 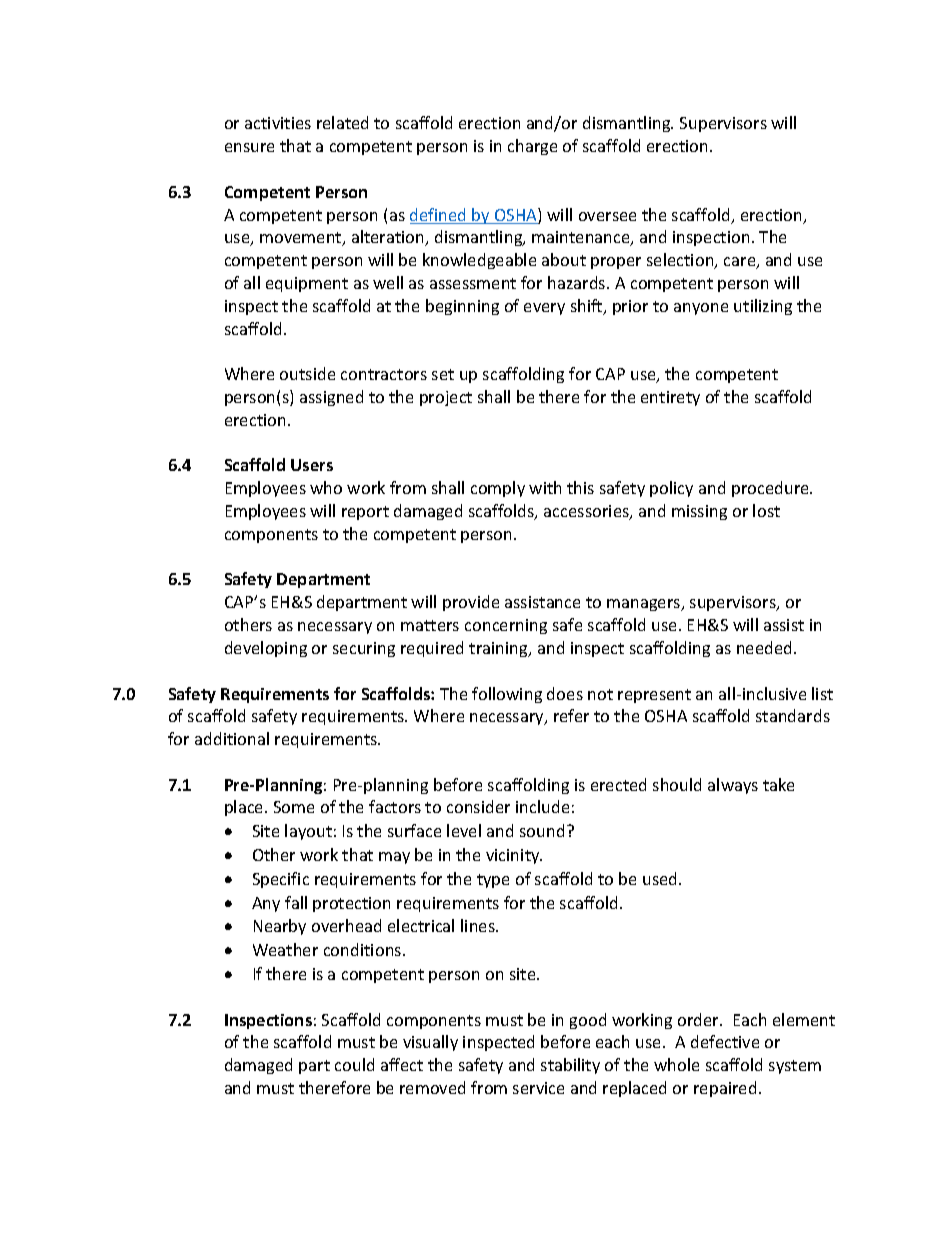 I want to click on outside, so click(x=307, y=373).
